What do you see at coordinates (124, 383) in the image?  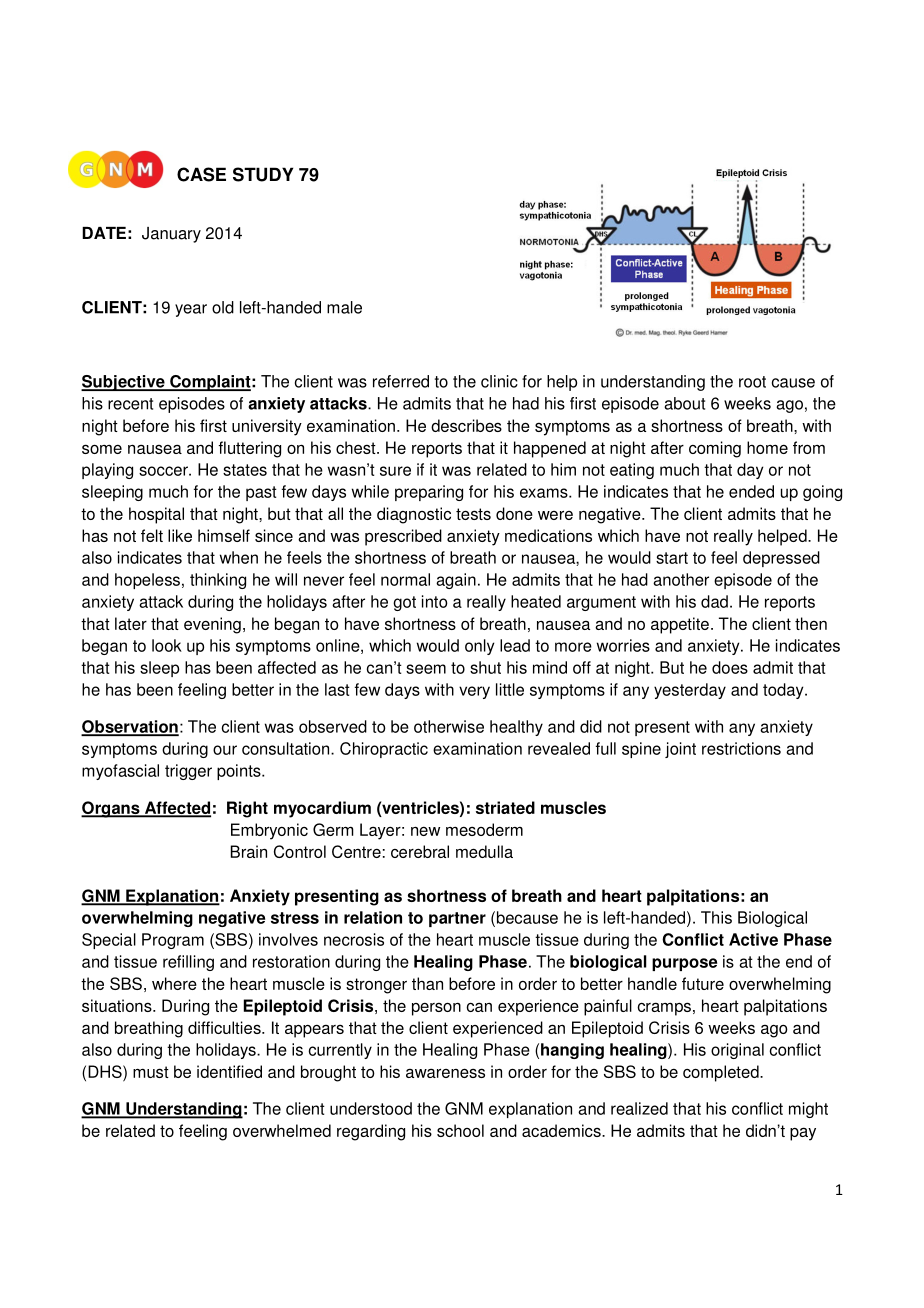 I see `Subjective` at bounding box center [124, 383].
